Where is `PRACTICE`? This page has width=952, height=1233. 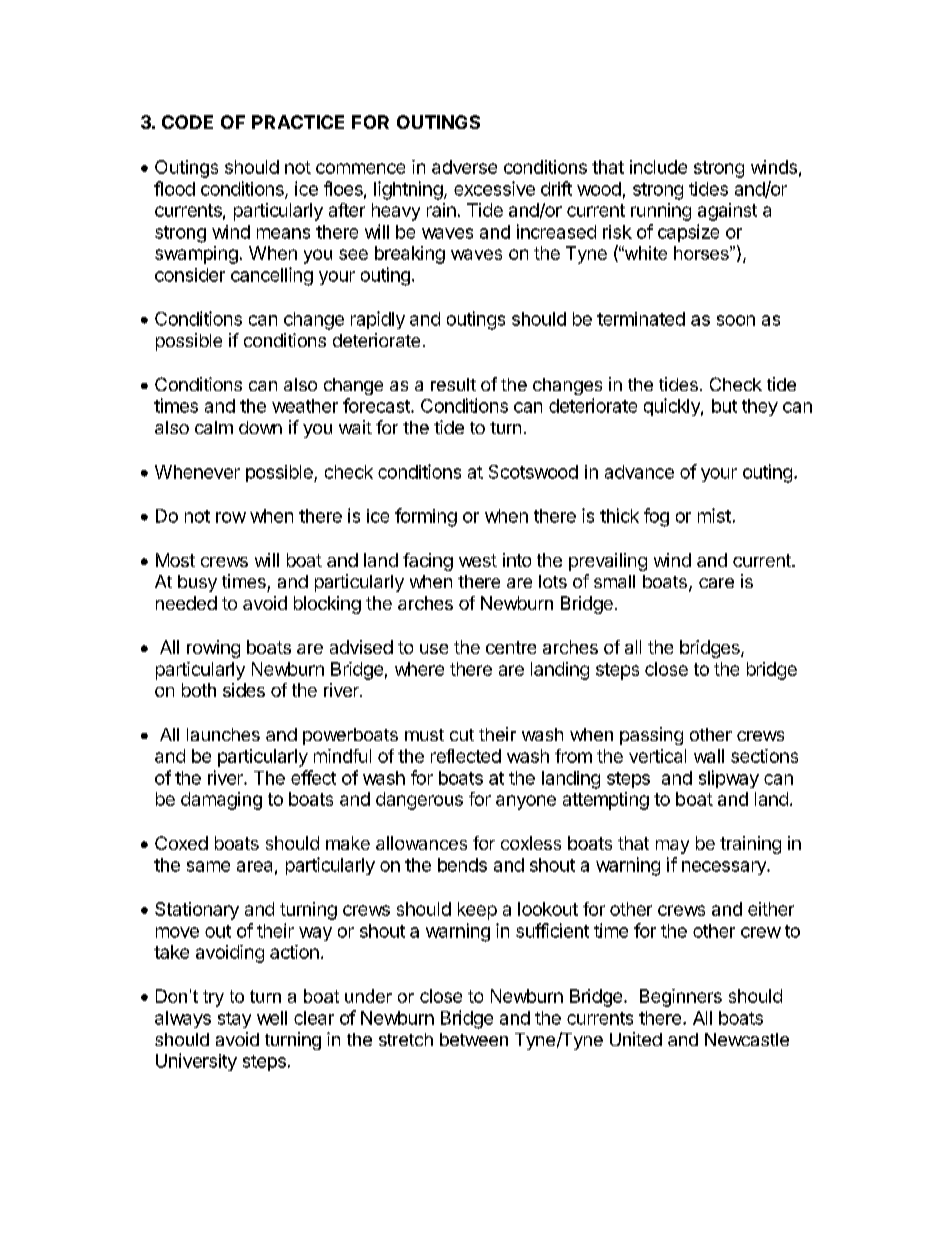 PRACTICE is located at coordinates (298, 122).
